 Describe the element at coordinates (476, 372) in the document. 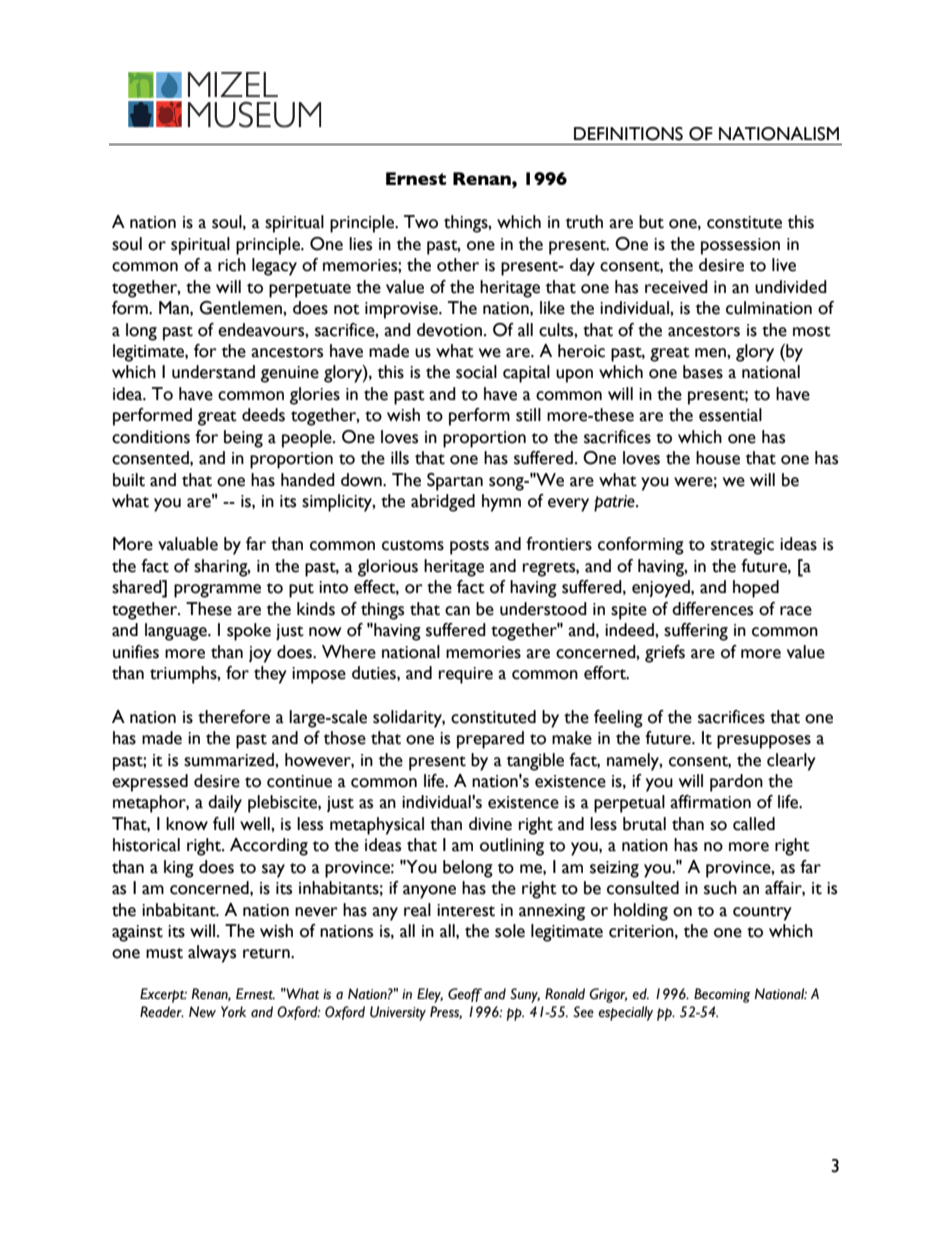

I see `social` at that location.
